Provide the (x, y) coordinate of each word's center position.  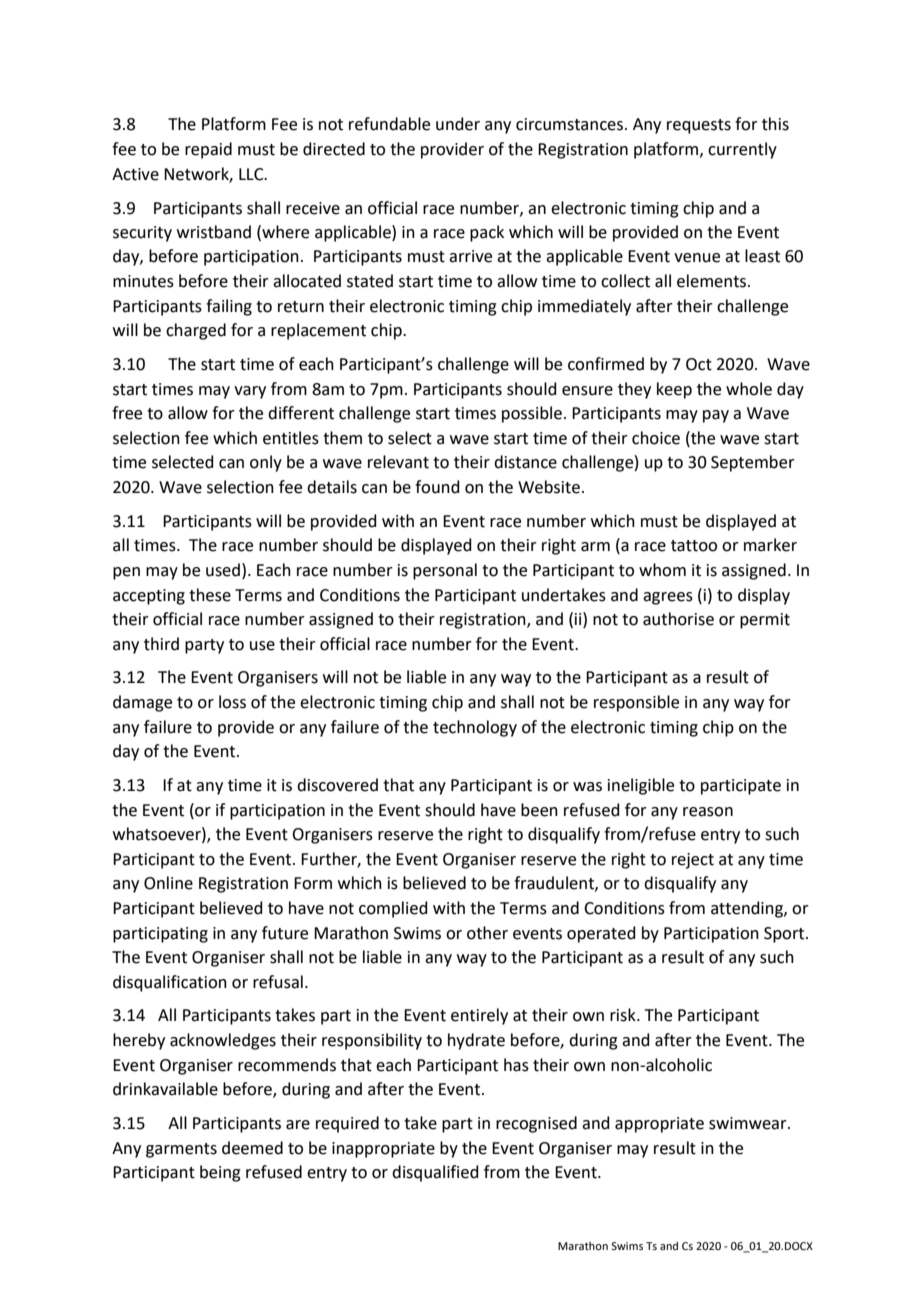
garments (181, 1150)
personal (445, 571)
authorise (678, 619)
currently (742, 150)
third (161, 644)
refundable (389, 124)
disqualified (435, 1173)
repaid (208, 150)
